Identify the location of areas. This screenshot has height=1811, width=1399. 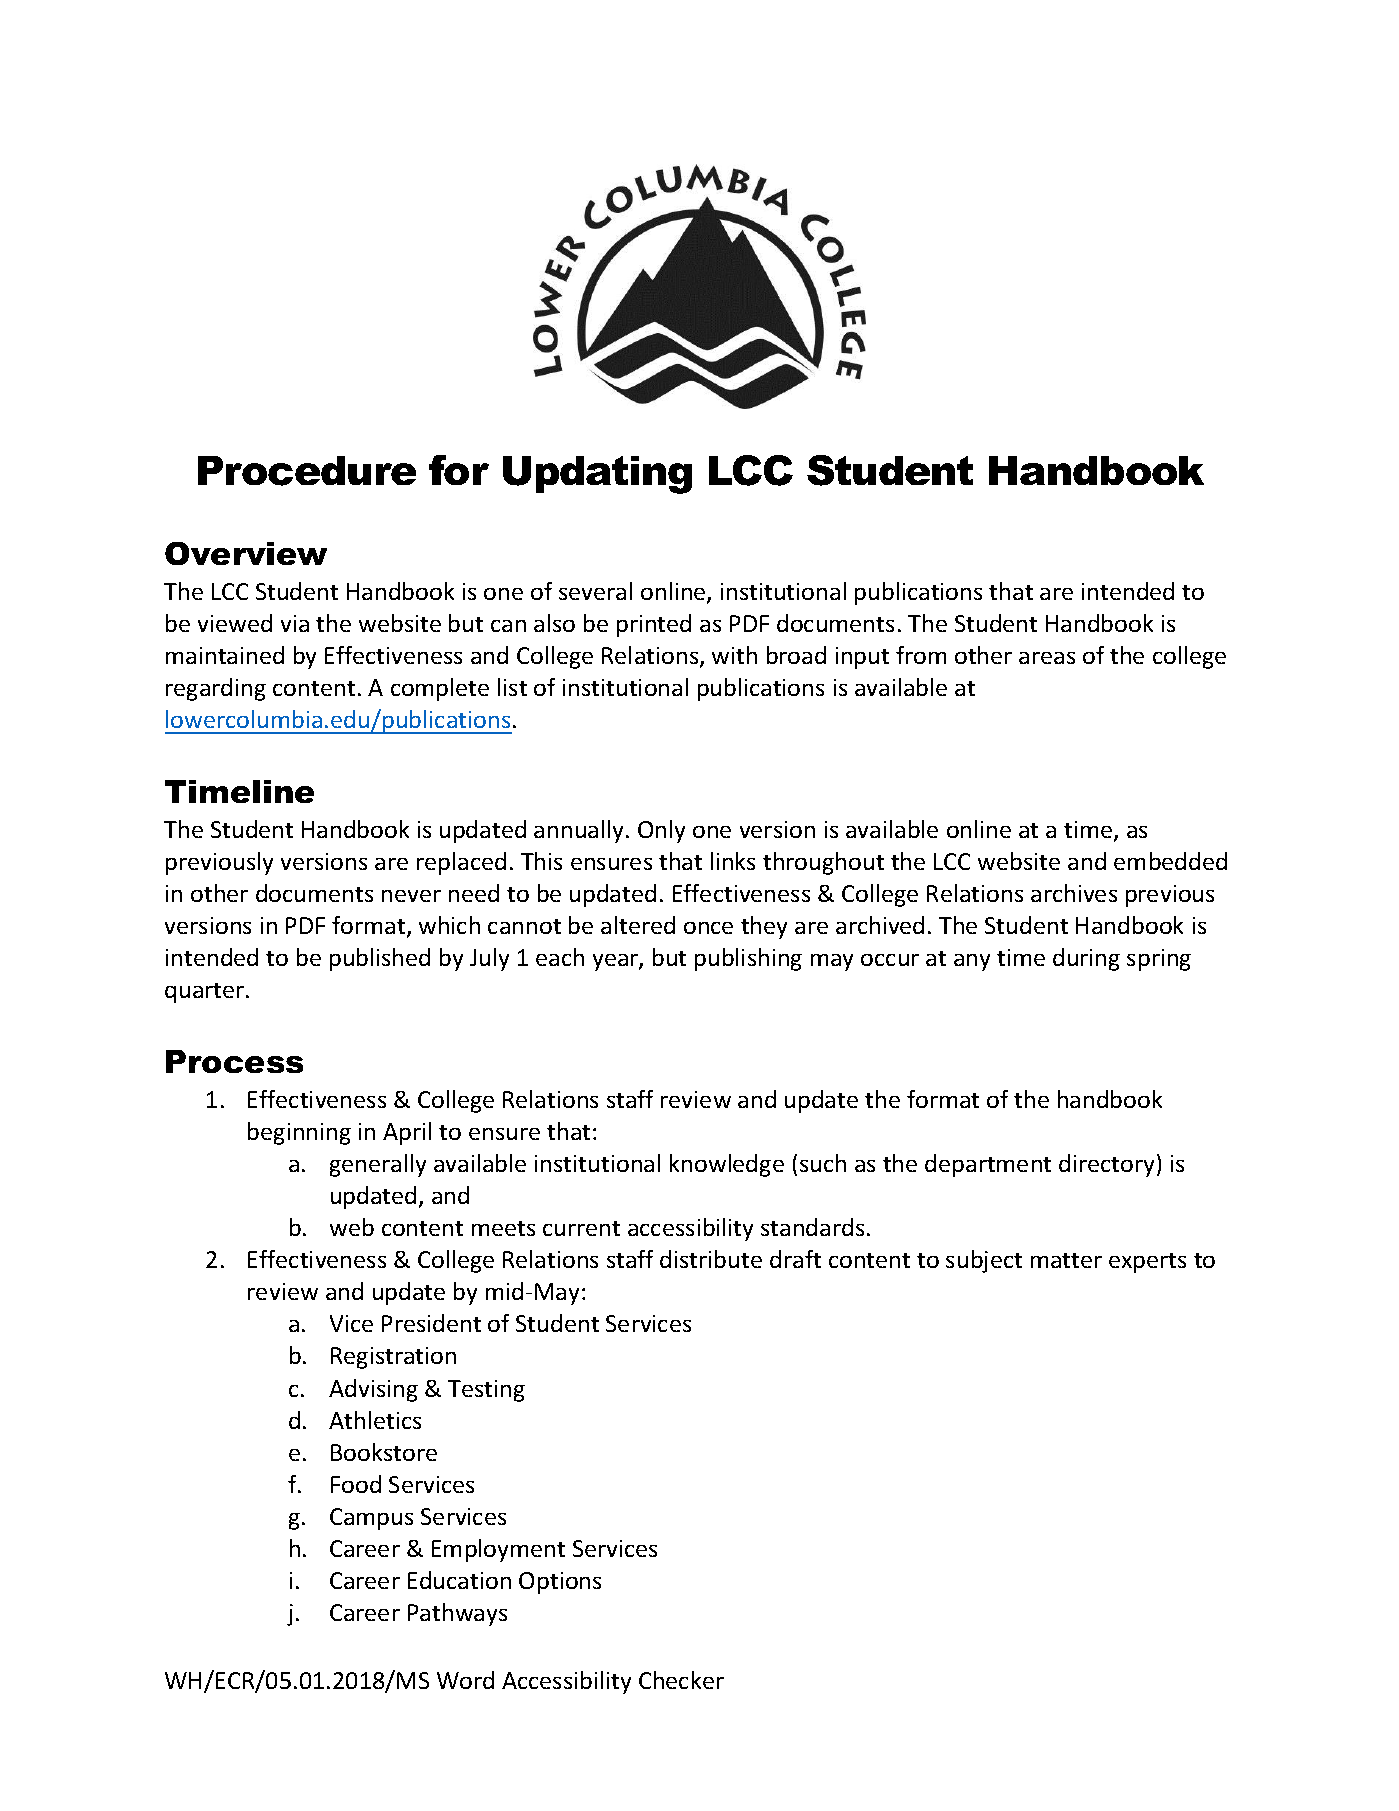
(1047, 658).
